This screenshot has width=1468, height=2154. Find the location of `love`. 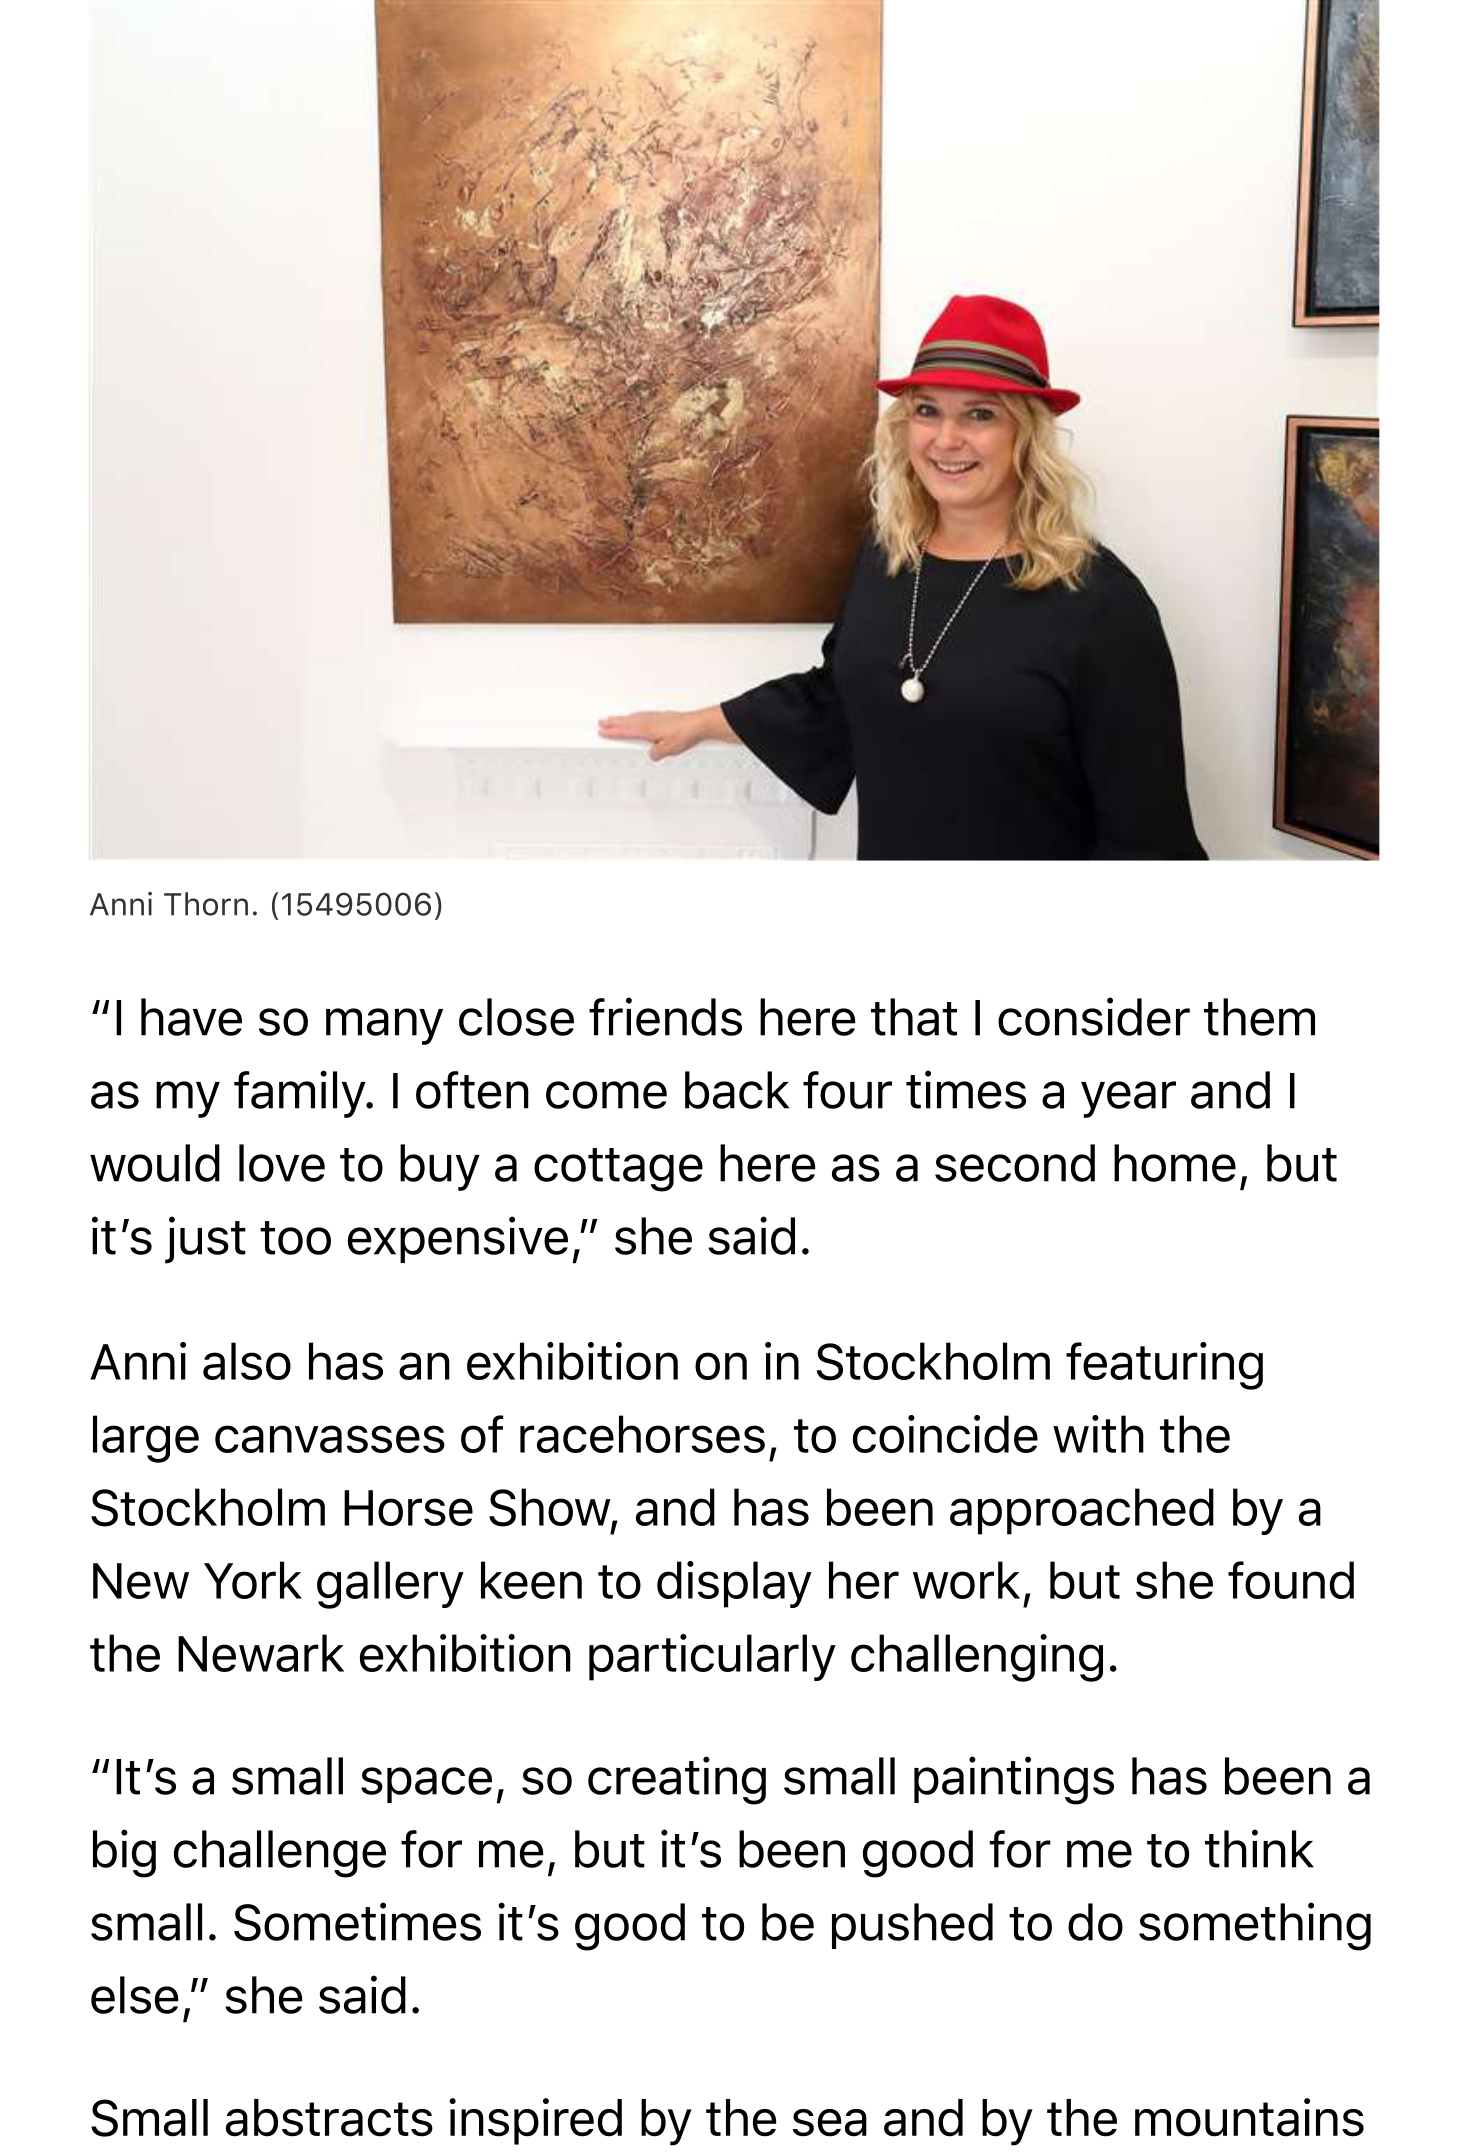

love is located at coordinates (282, 1163).
